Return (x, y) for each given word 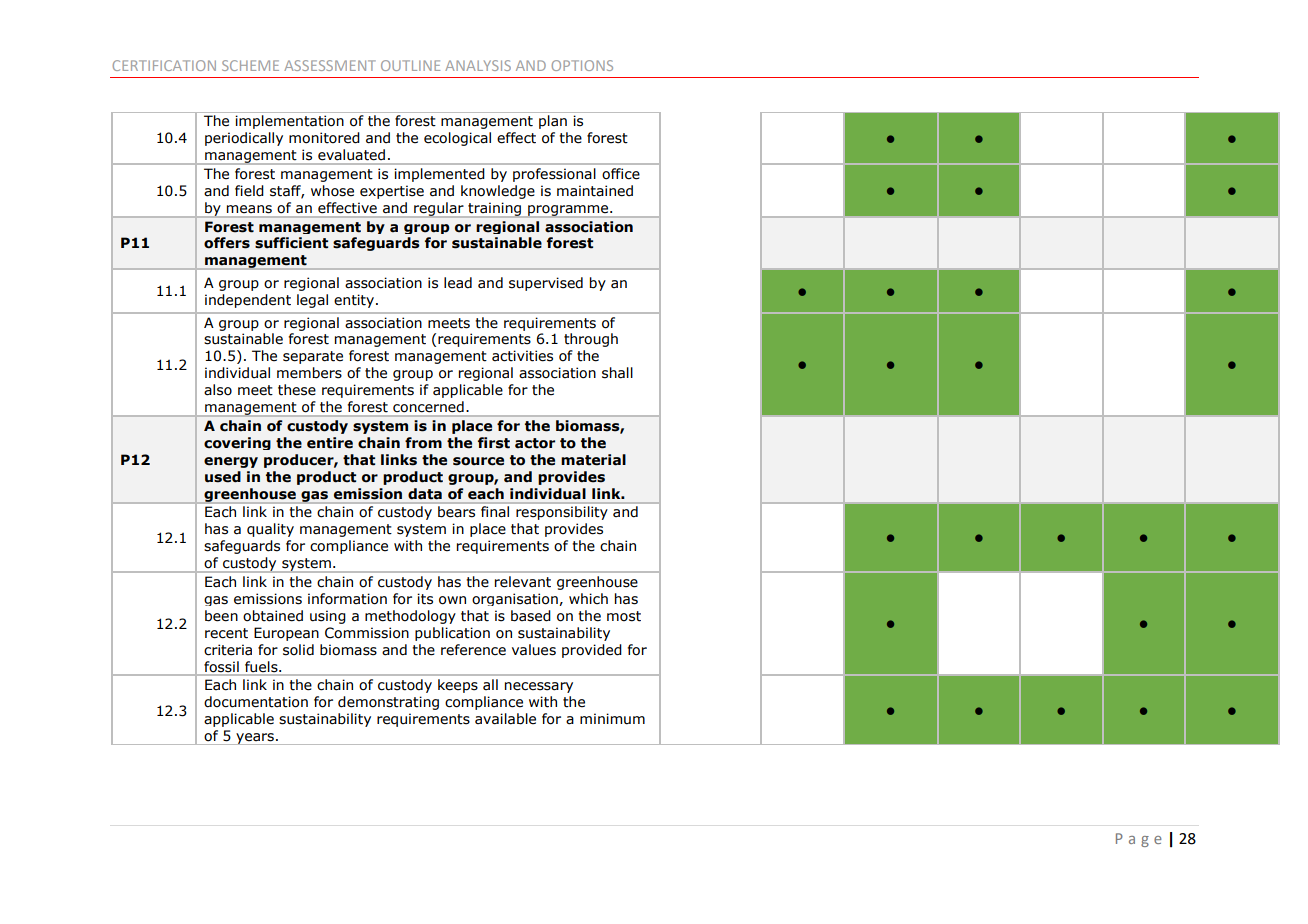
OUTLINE (410, 65)
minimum (612, 719)
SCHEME (250, 65)
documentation (256, 702)
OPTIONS (582, 65)
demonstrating (388, 703)
